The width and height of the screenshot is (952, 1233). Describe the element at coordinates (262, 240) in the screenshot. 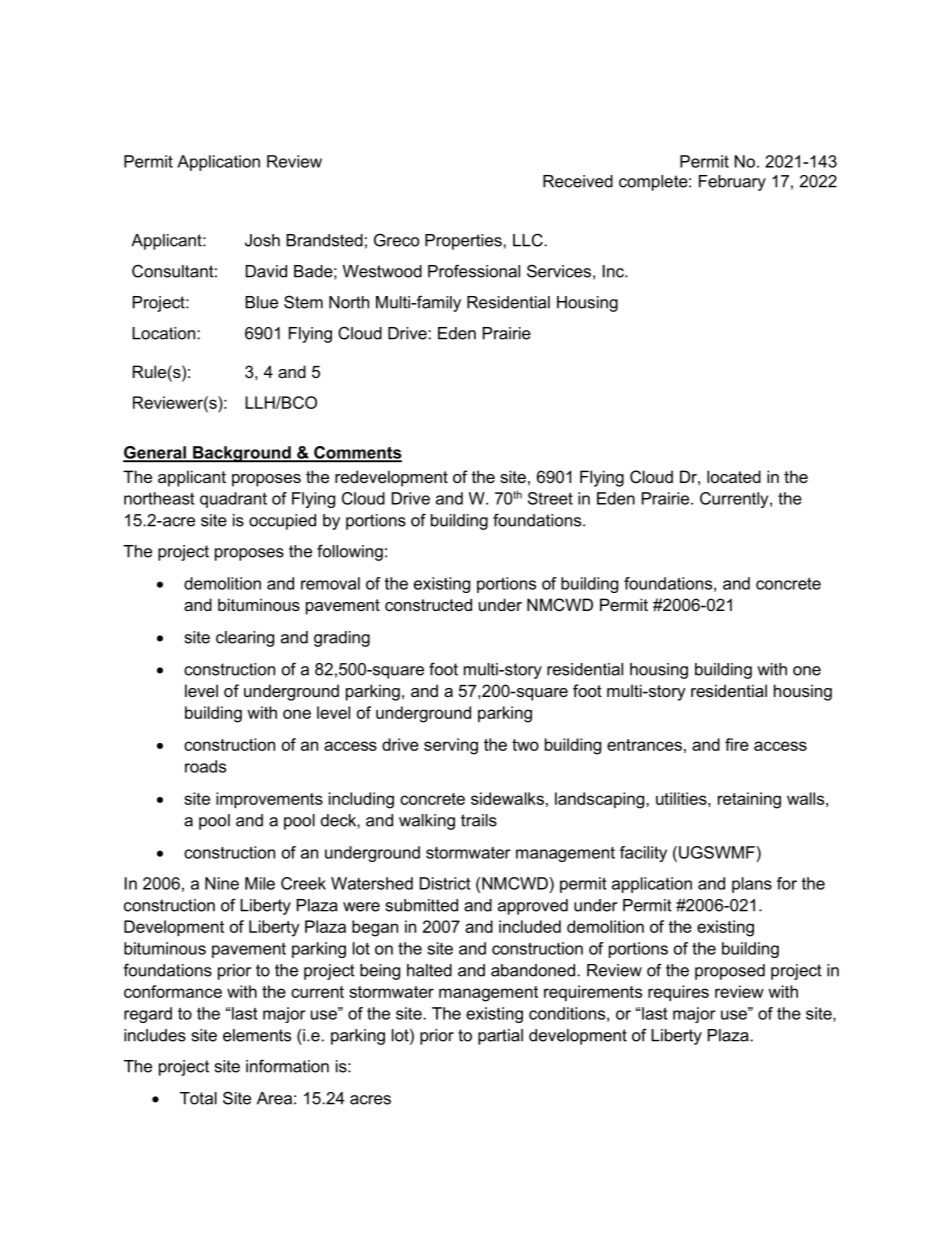

I see `Josh` at that location.
